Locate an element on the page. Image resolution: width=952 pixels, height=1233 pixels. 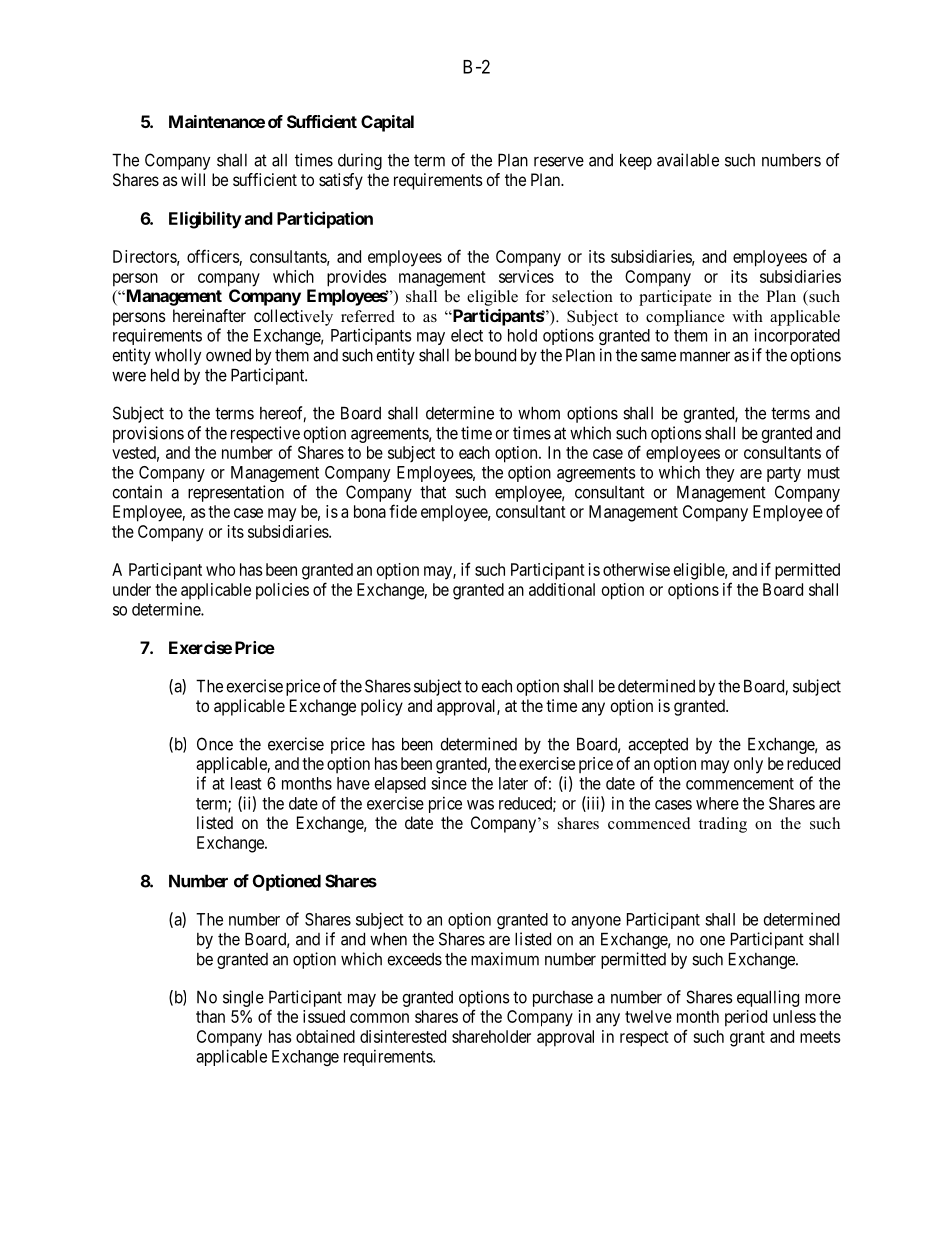
otherwise is located at coordinates (636, 569).
